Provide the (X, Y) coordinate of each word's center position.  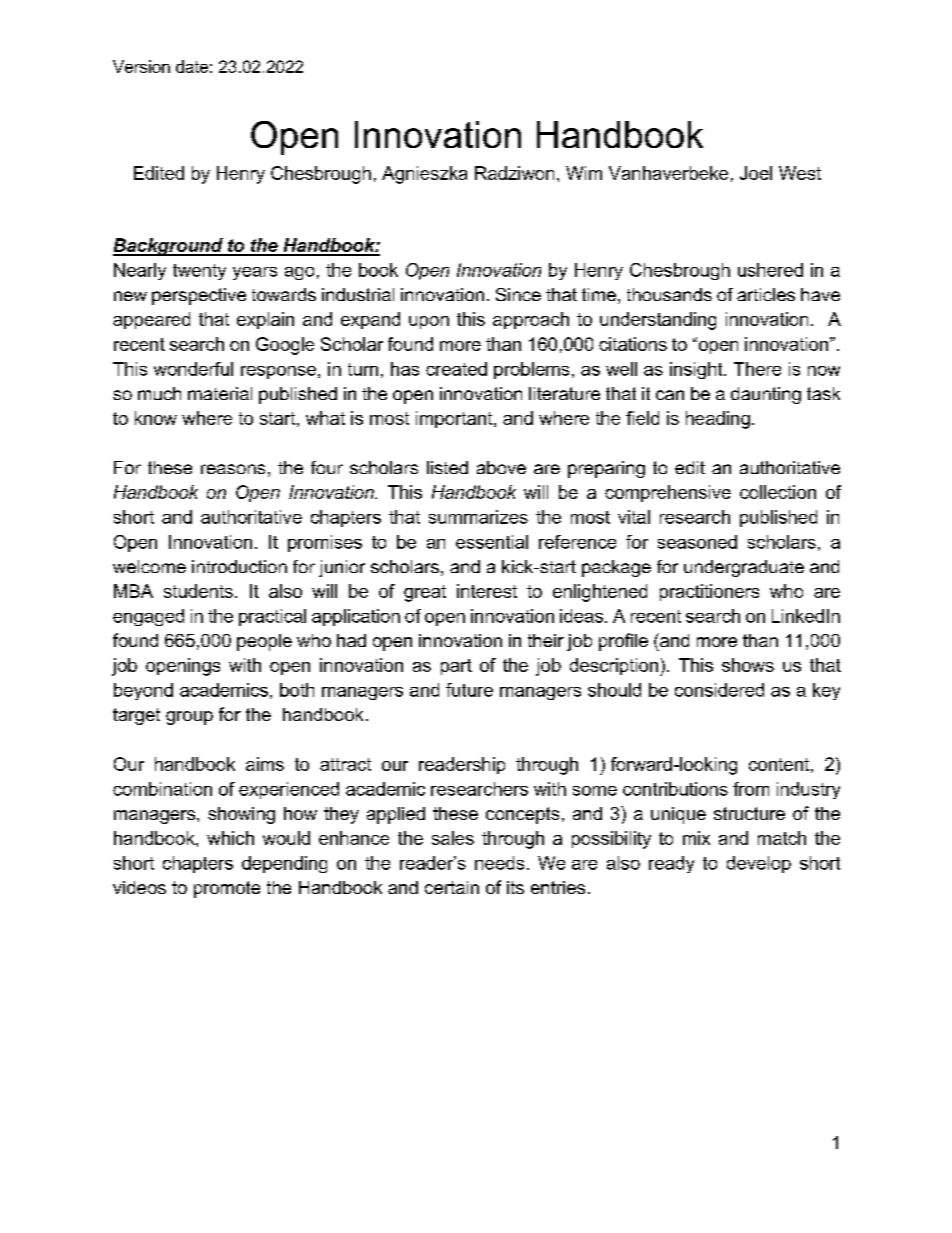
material (220, 393)
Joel (756, 173)
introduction (239, 566)
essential (492, 542)
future (469, 690)
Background (169, 247)
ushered (770, 270)
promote (227, 889)
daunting (766, 395)
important (455, 419)
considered (719, 690)
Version (141, 66)
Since (518, 294)
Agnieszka (424, 175)
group (189, 718)
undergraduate (744, 568)
